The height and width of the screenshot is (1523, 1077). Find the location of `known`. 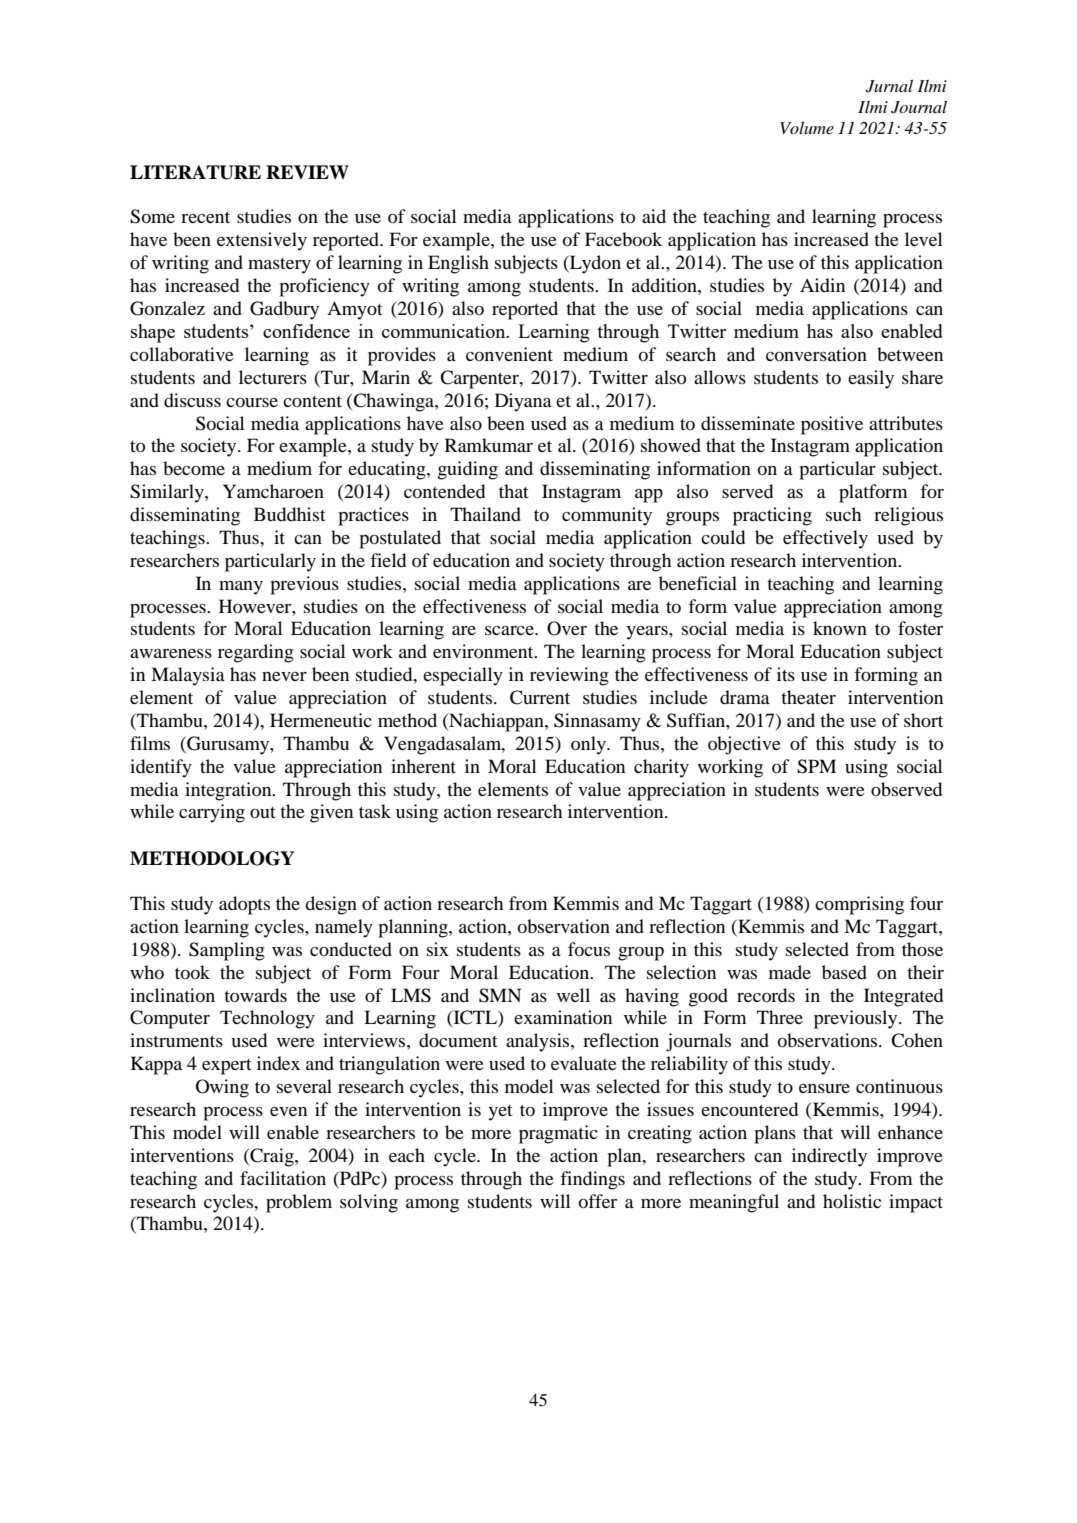

known is located at coordinates (840, 628).
